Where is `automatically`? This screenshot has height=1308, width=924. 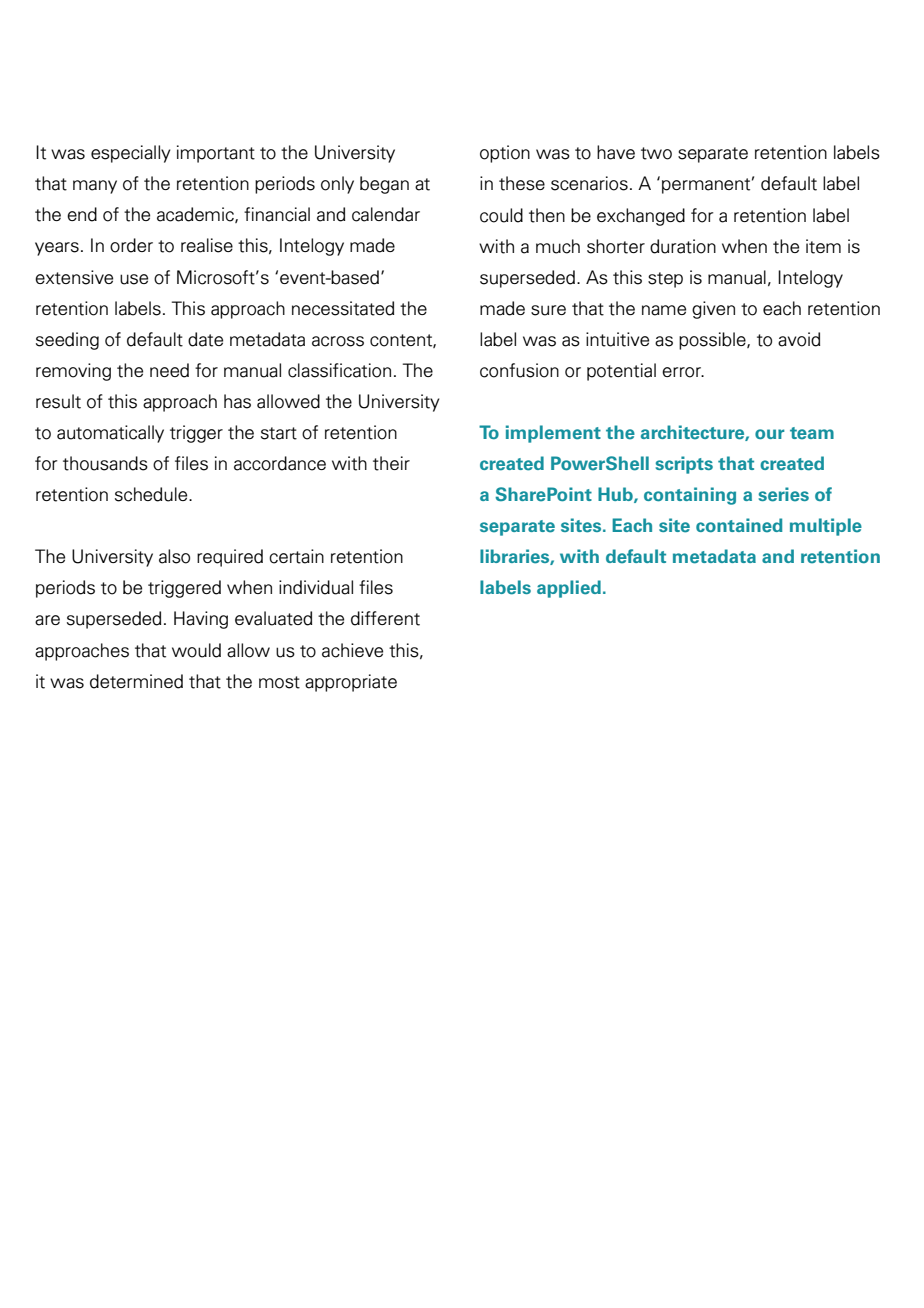 automatically is located at coordinates (110, 434).
